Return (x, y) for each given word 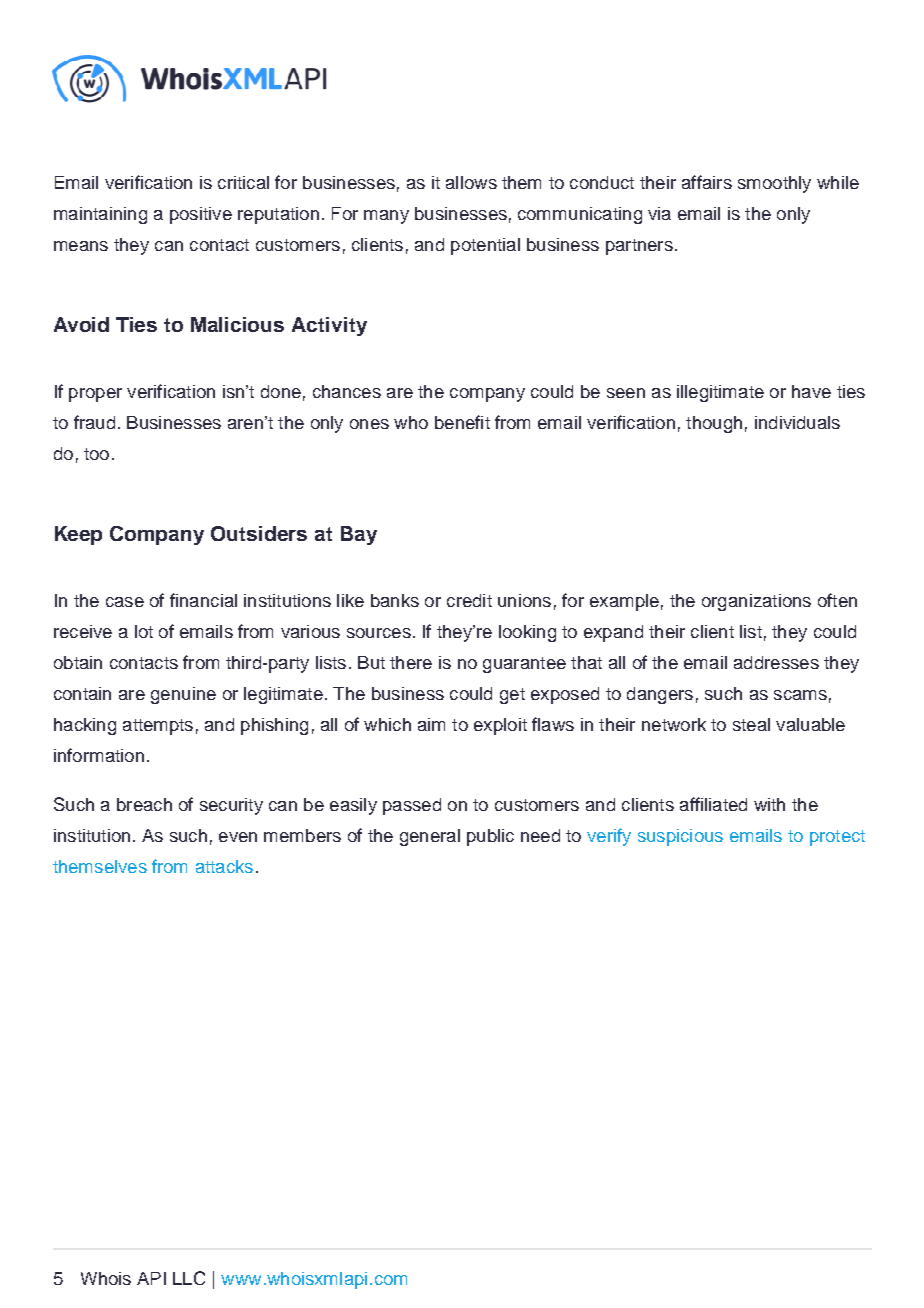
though (714, 424)
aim (431, 724)
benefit (462, 422)
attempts (158, 727)
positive (201, 215)
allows (471, 182)
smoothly (774, 184)
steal (751, 724)
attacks (224, 866)
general (430, 837)
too (96, 454)
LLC (189, 1278)
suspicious (680, 837)
